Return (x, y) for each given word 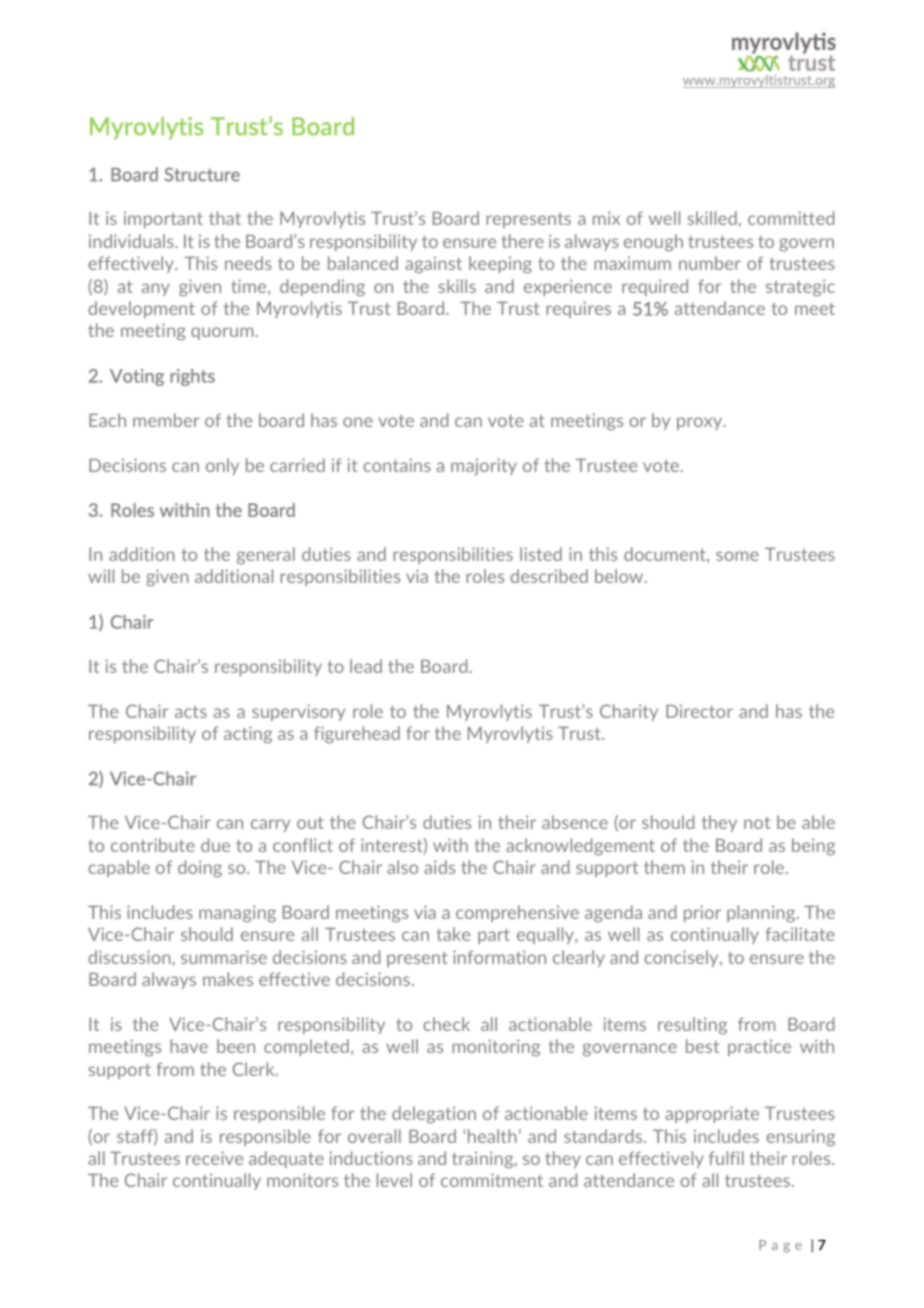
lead (366, 666)
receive (214, 1158)
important (163, 219)
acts (191, 711)
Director (699, 711)
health (491, 1136)
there (522, 241)
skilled (712, 218)
